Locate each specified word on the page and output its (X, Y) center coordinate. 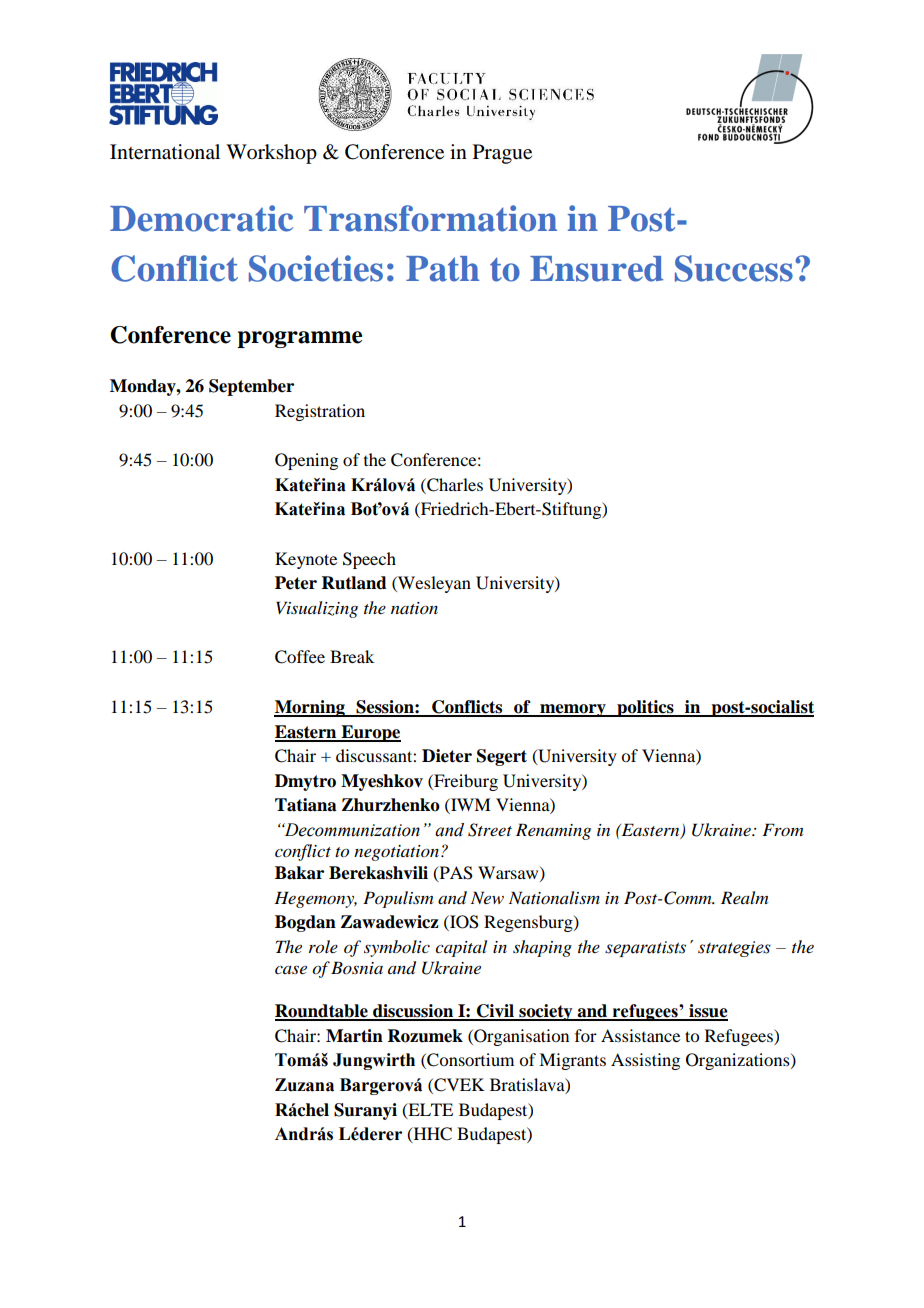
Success (734, 268)
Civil (495, 1012)
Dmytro (305, 782)
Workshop (271, 154)
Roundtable (322, 1012)
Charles (454, 485)
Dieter (447, 756)
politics (645, 708)
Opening (306, 461)
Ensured (597, 269)
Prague (502, 154)
